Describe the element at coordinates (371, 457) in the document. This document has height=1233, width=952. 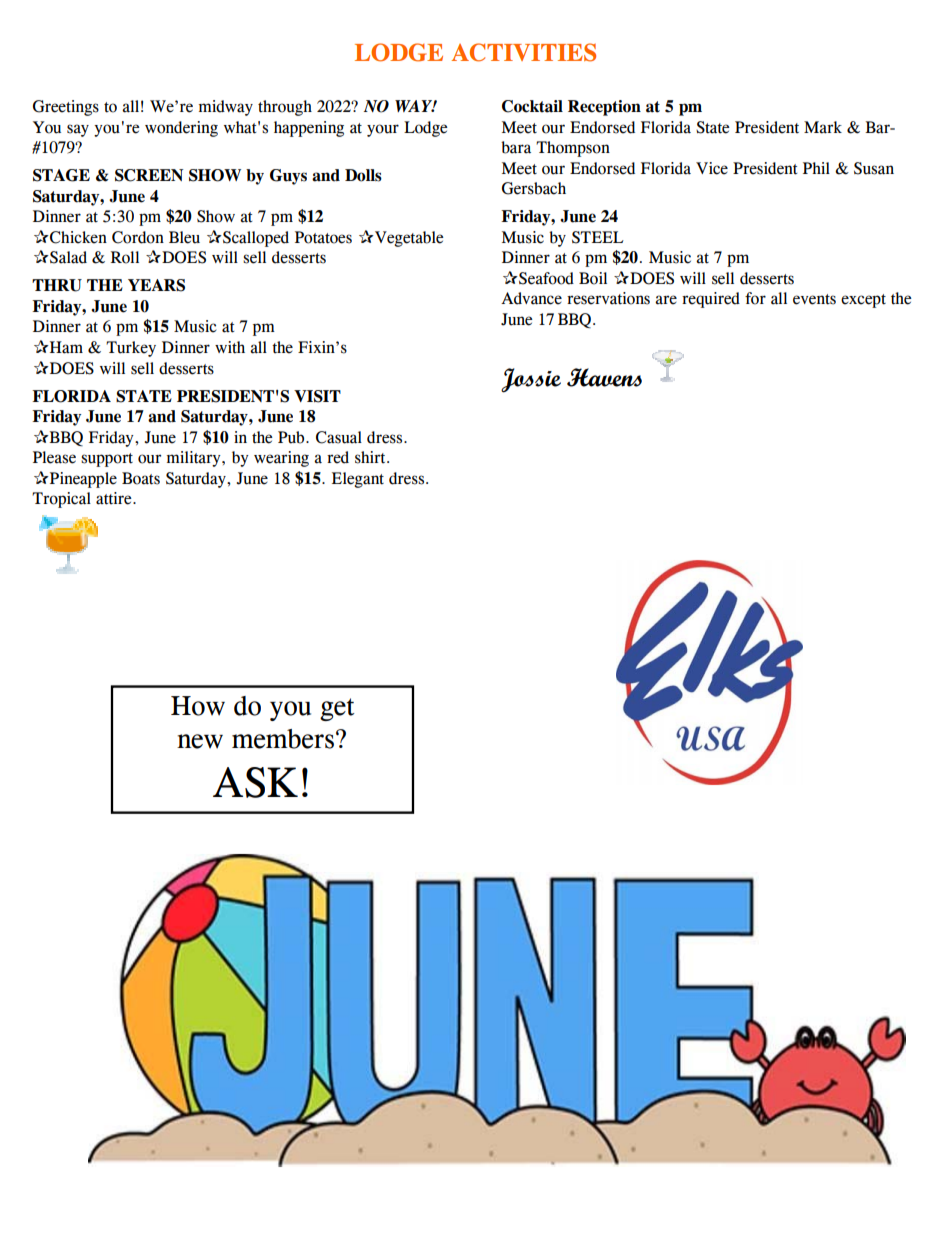
I see `shirt` at that location.
